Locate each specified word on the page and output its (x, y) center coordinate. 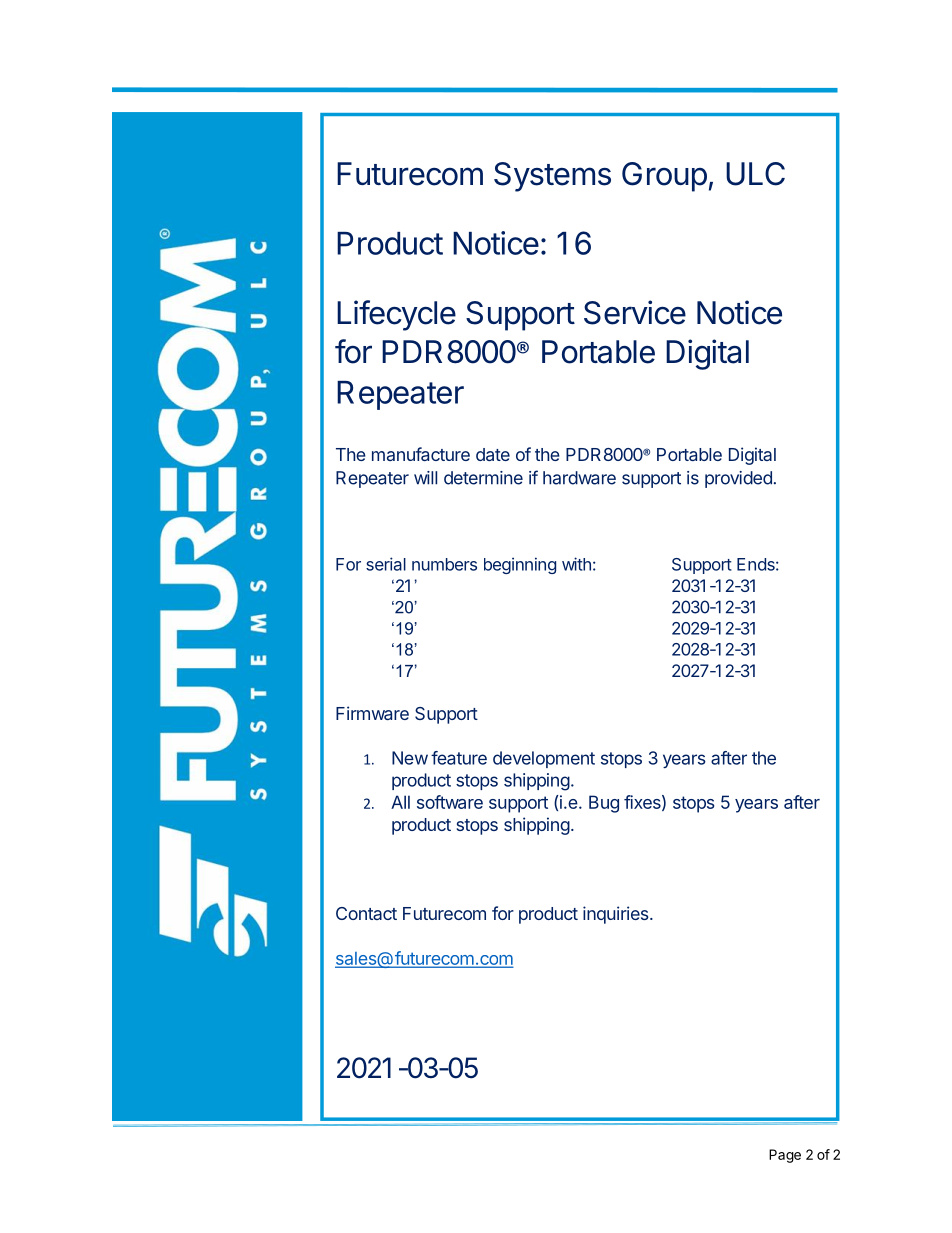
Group (664, 177)
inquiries (617, 915)
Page (785, 1156)
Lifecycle (396, 315)
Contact (366, 913)
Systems (552, 177)
